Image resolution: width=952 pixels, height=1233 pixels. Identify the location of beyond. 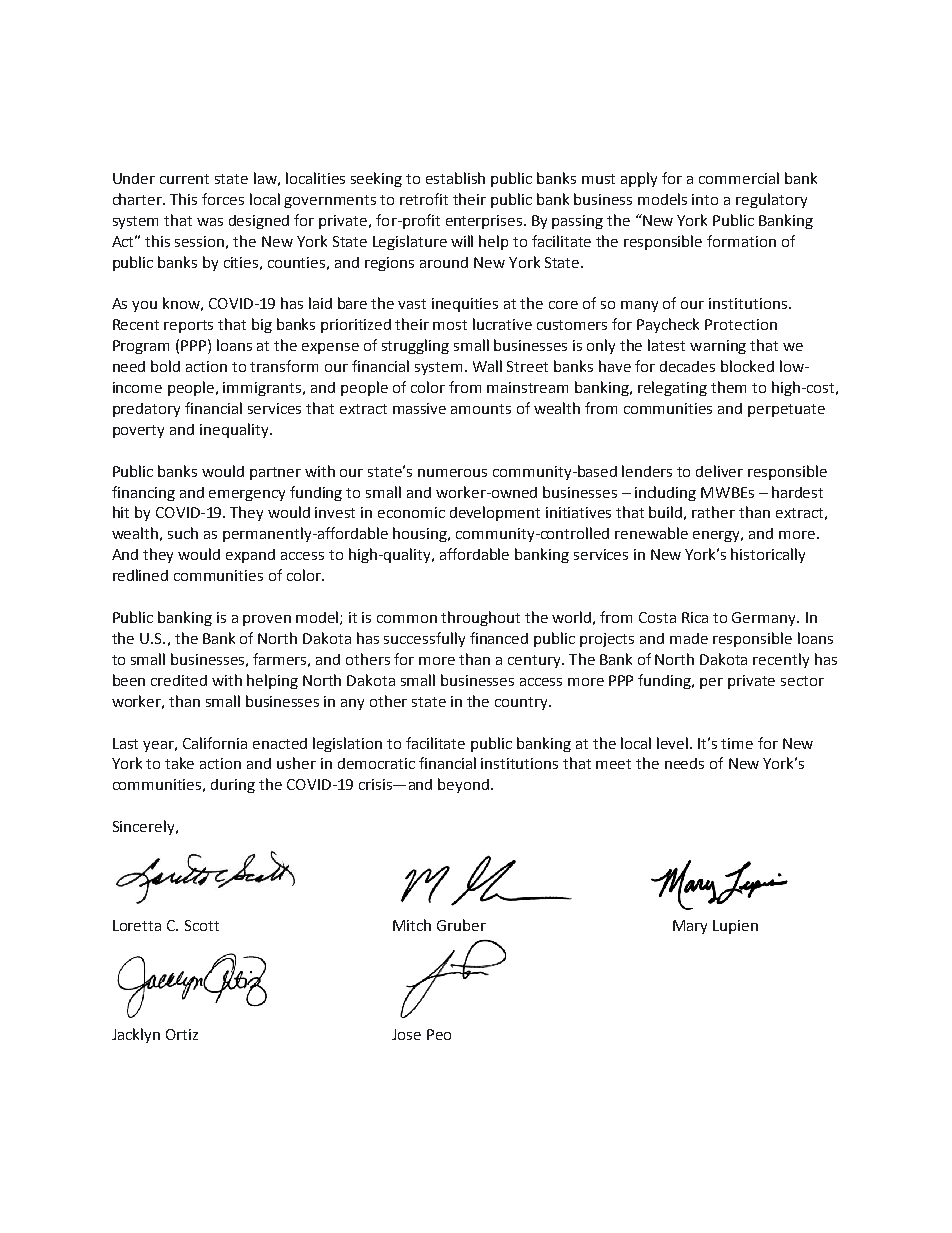
(463, 785).
